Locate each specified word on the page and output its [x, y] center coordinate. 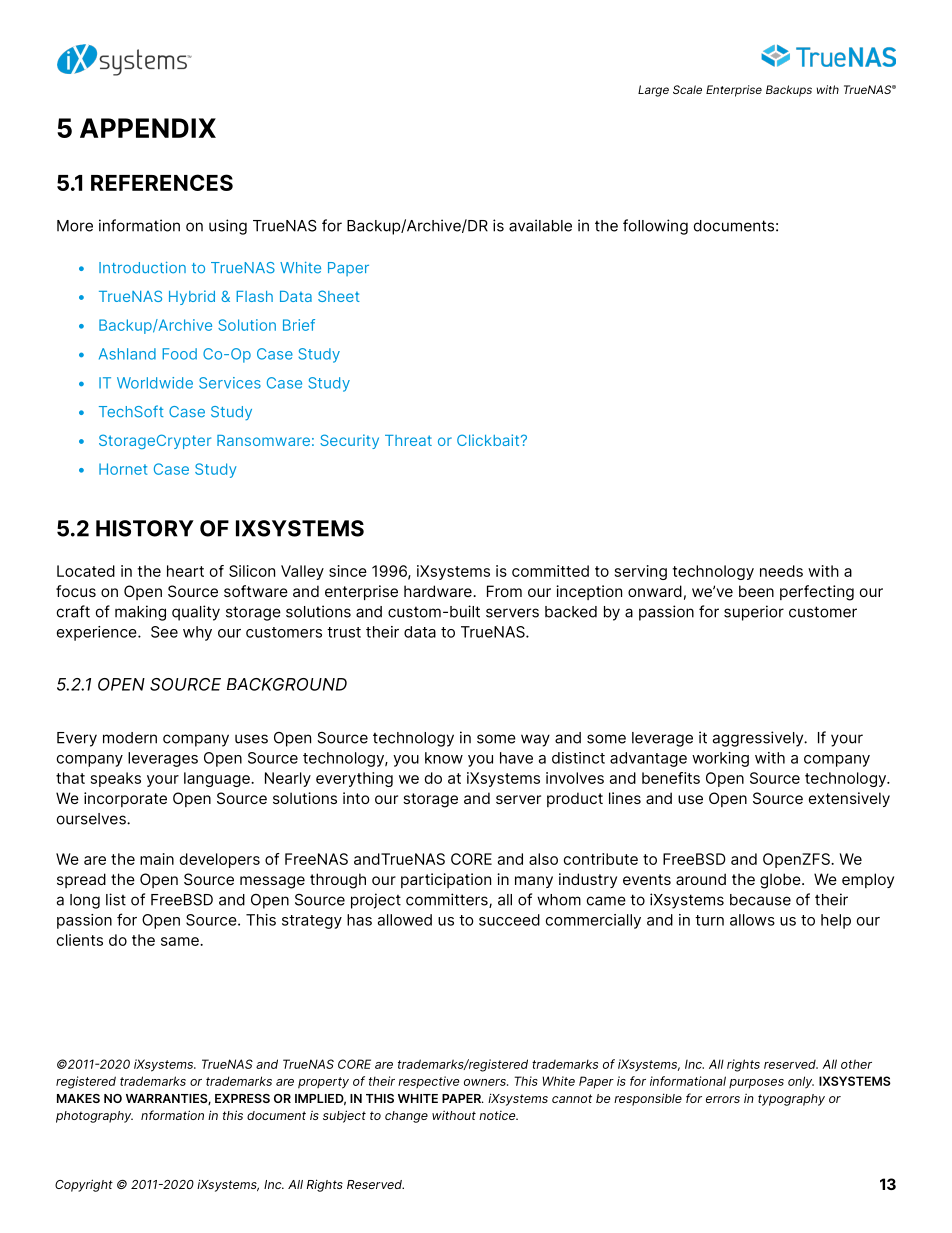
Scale [687, 89]
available [540, 225]
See [164, 632]
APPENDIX [148, 128]
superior [754, 613]
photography [94, 1117]
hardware [439, 591]
